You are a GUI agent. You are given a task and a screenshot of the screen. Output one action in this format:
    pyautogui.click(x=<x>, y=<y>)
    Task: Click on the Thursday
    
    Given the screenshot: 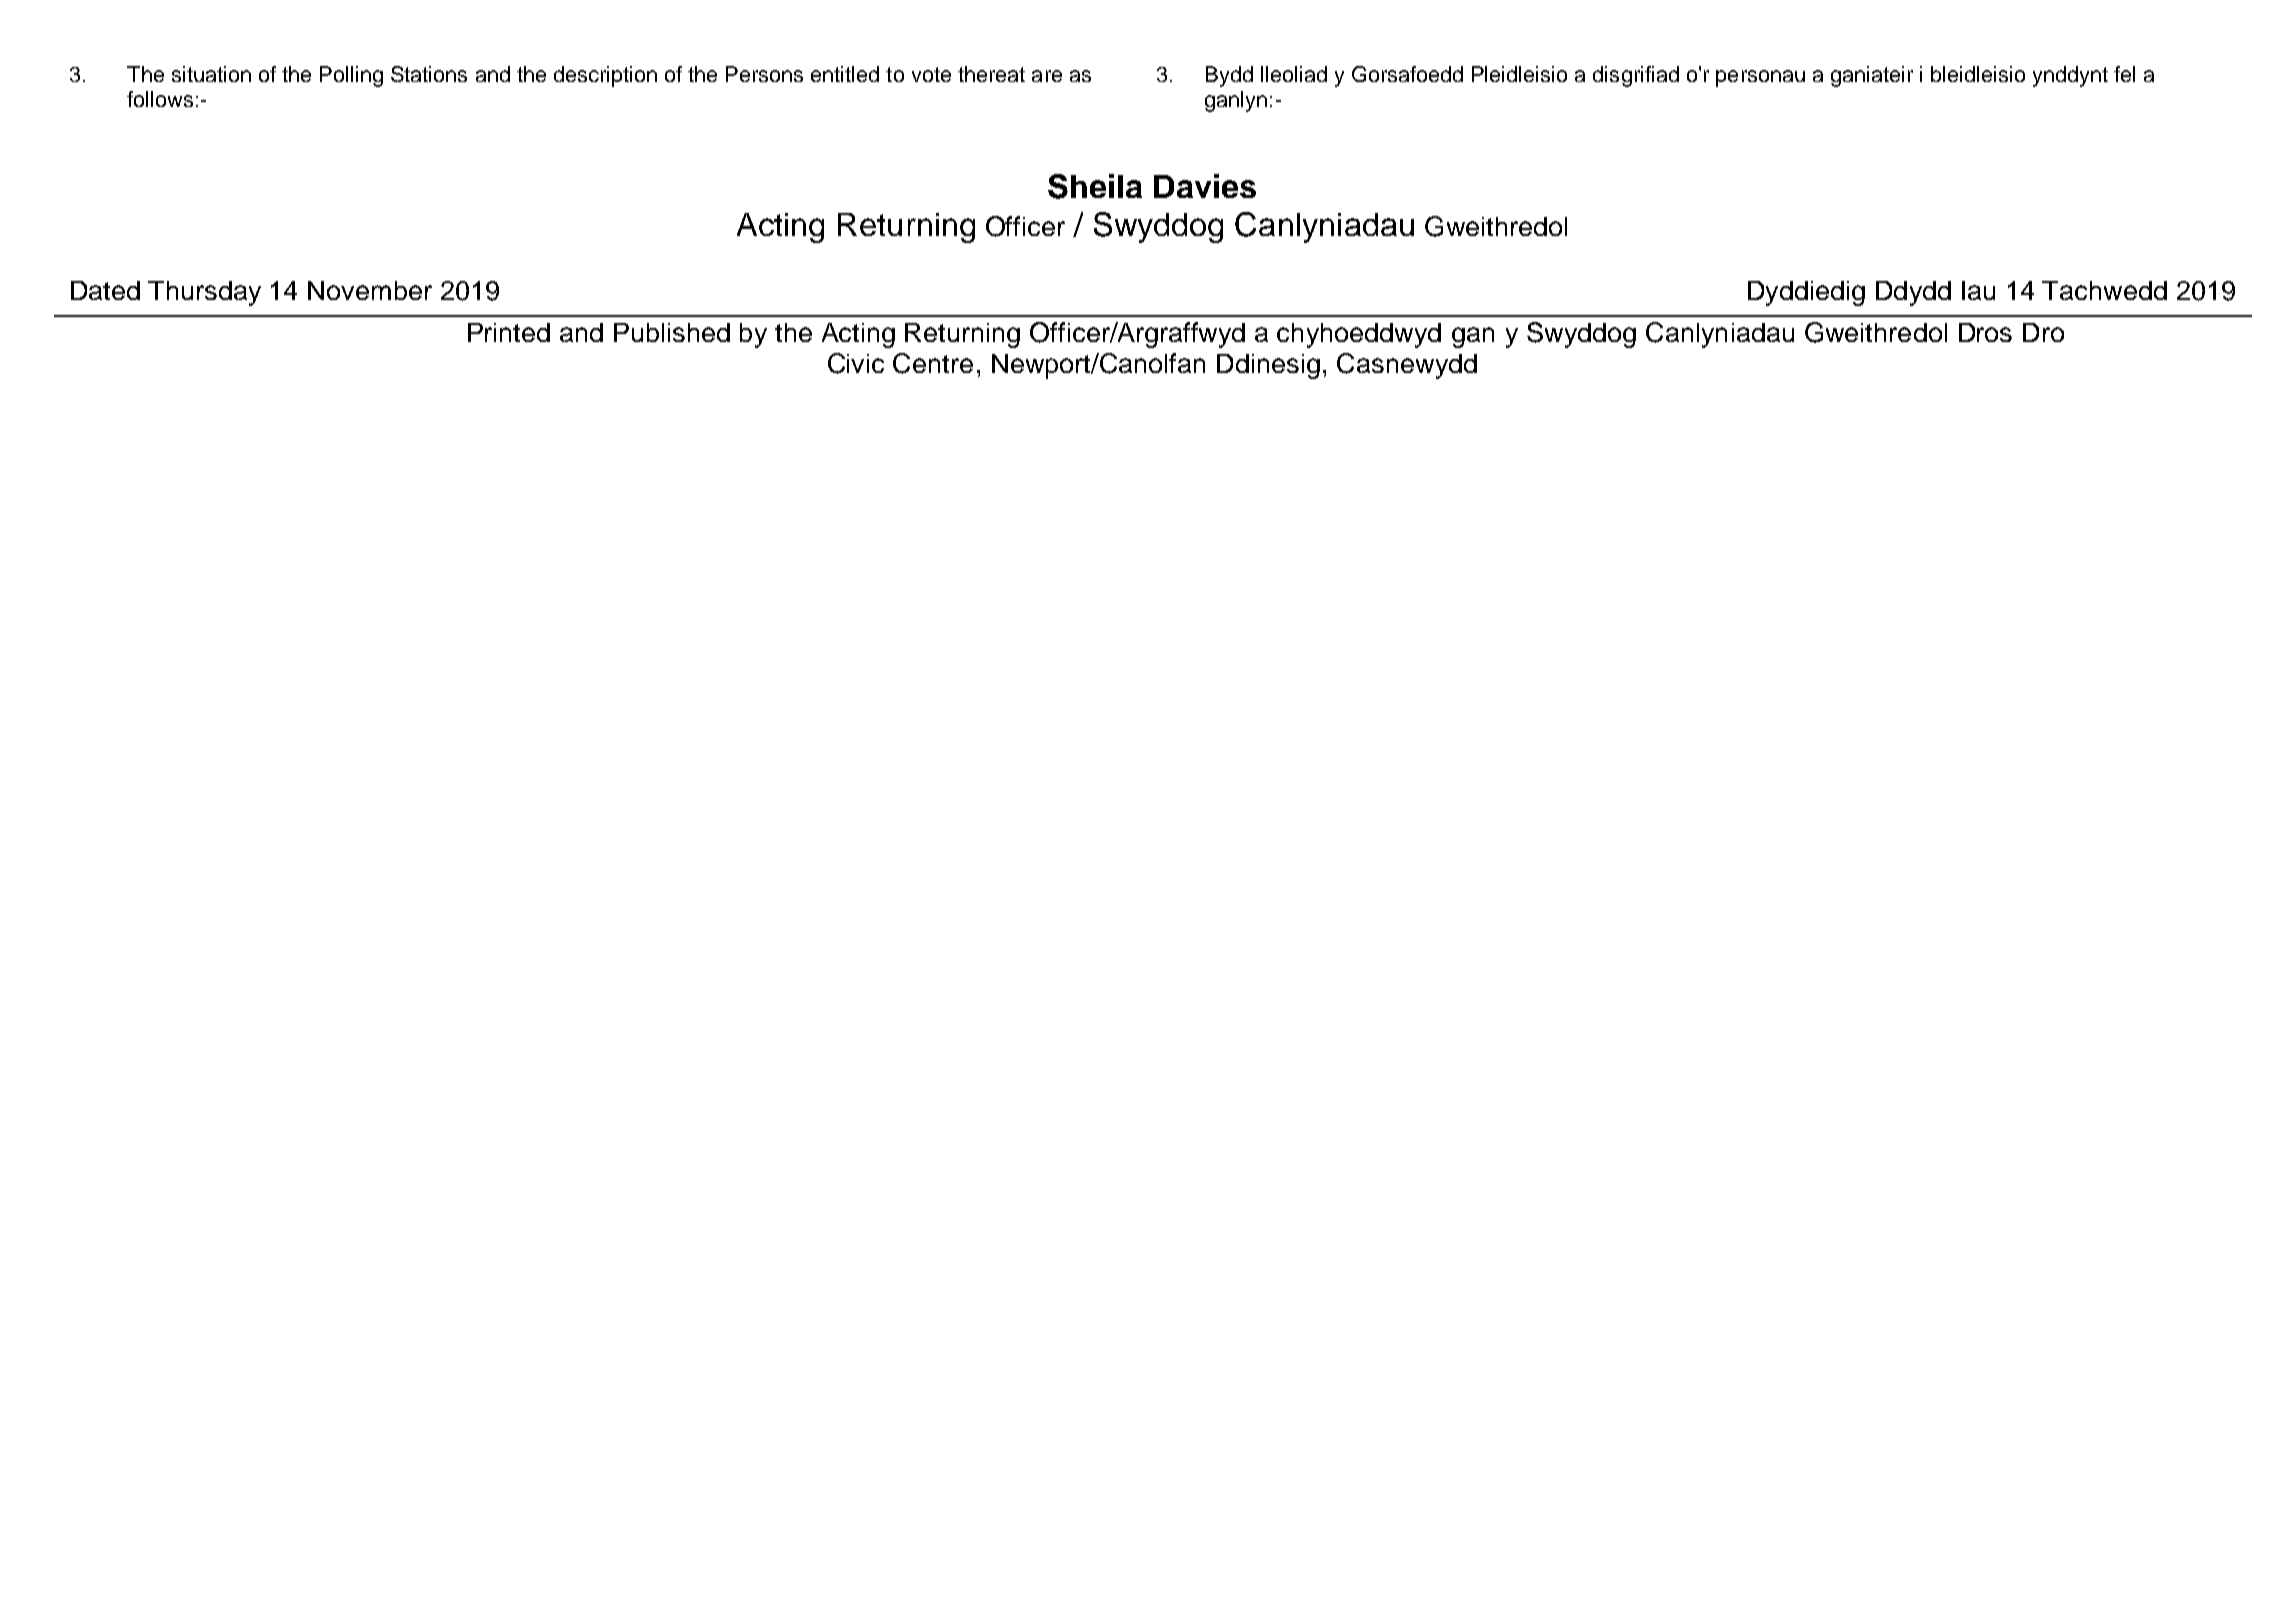 What is the action you would take?
    pyautogui.click(x=204, y=293)
